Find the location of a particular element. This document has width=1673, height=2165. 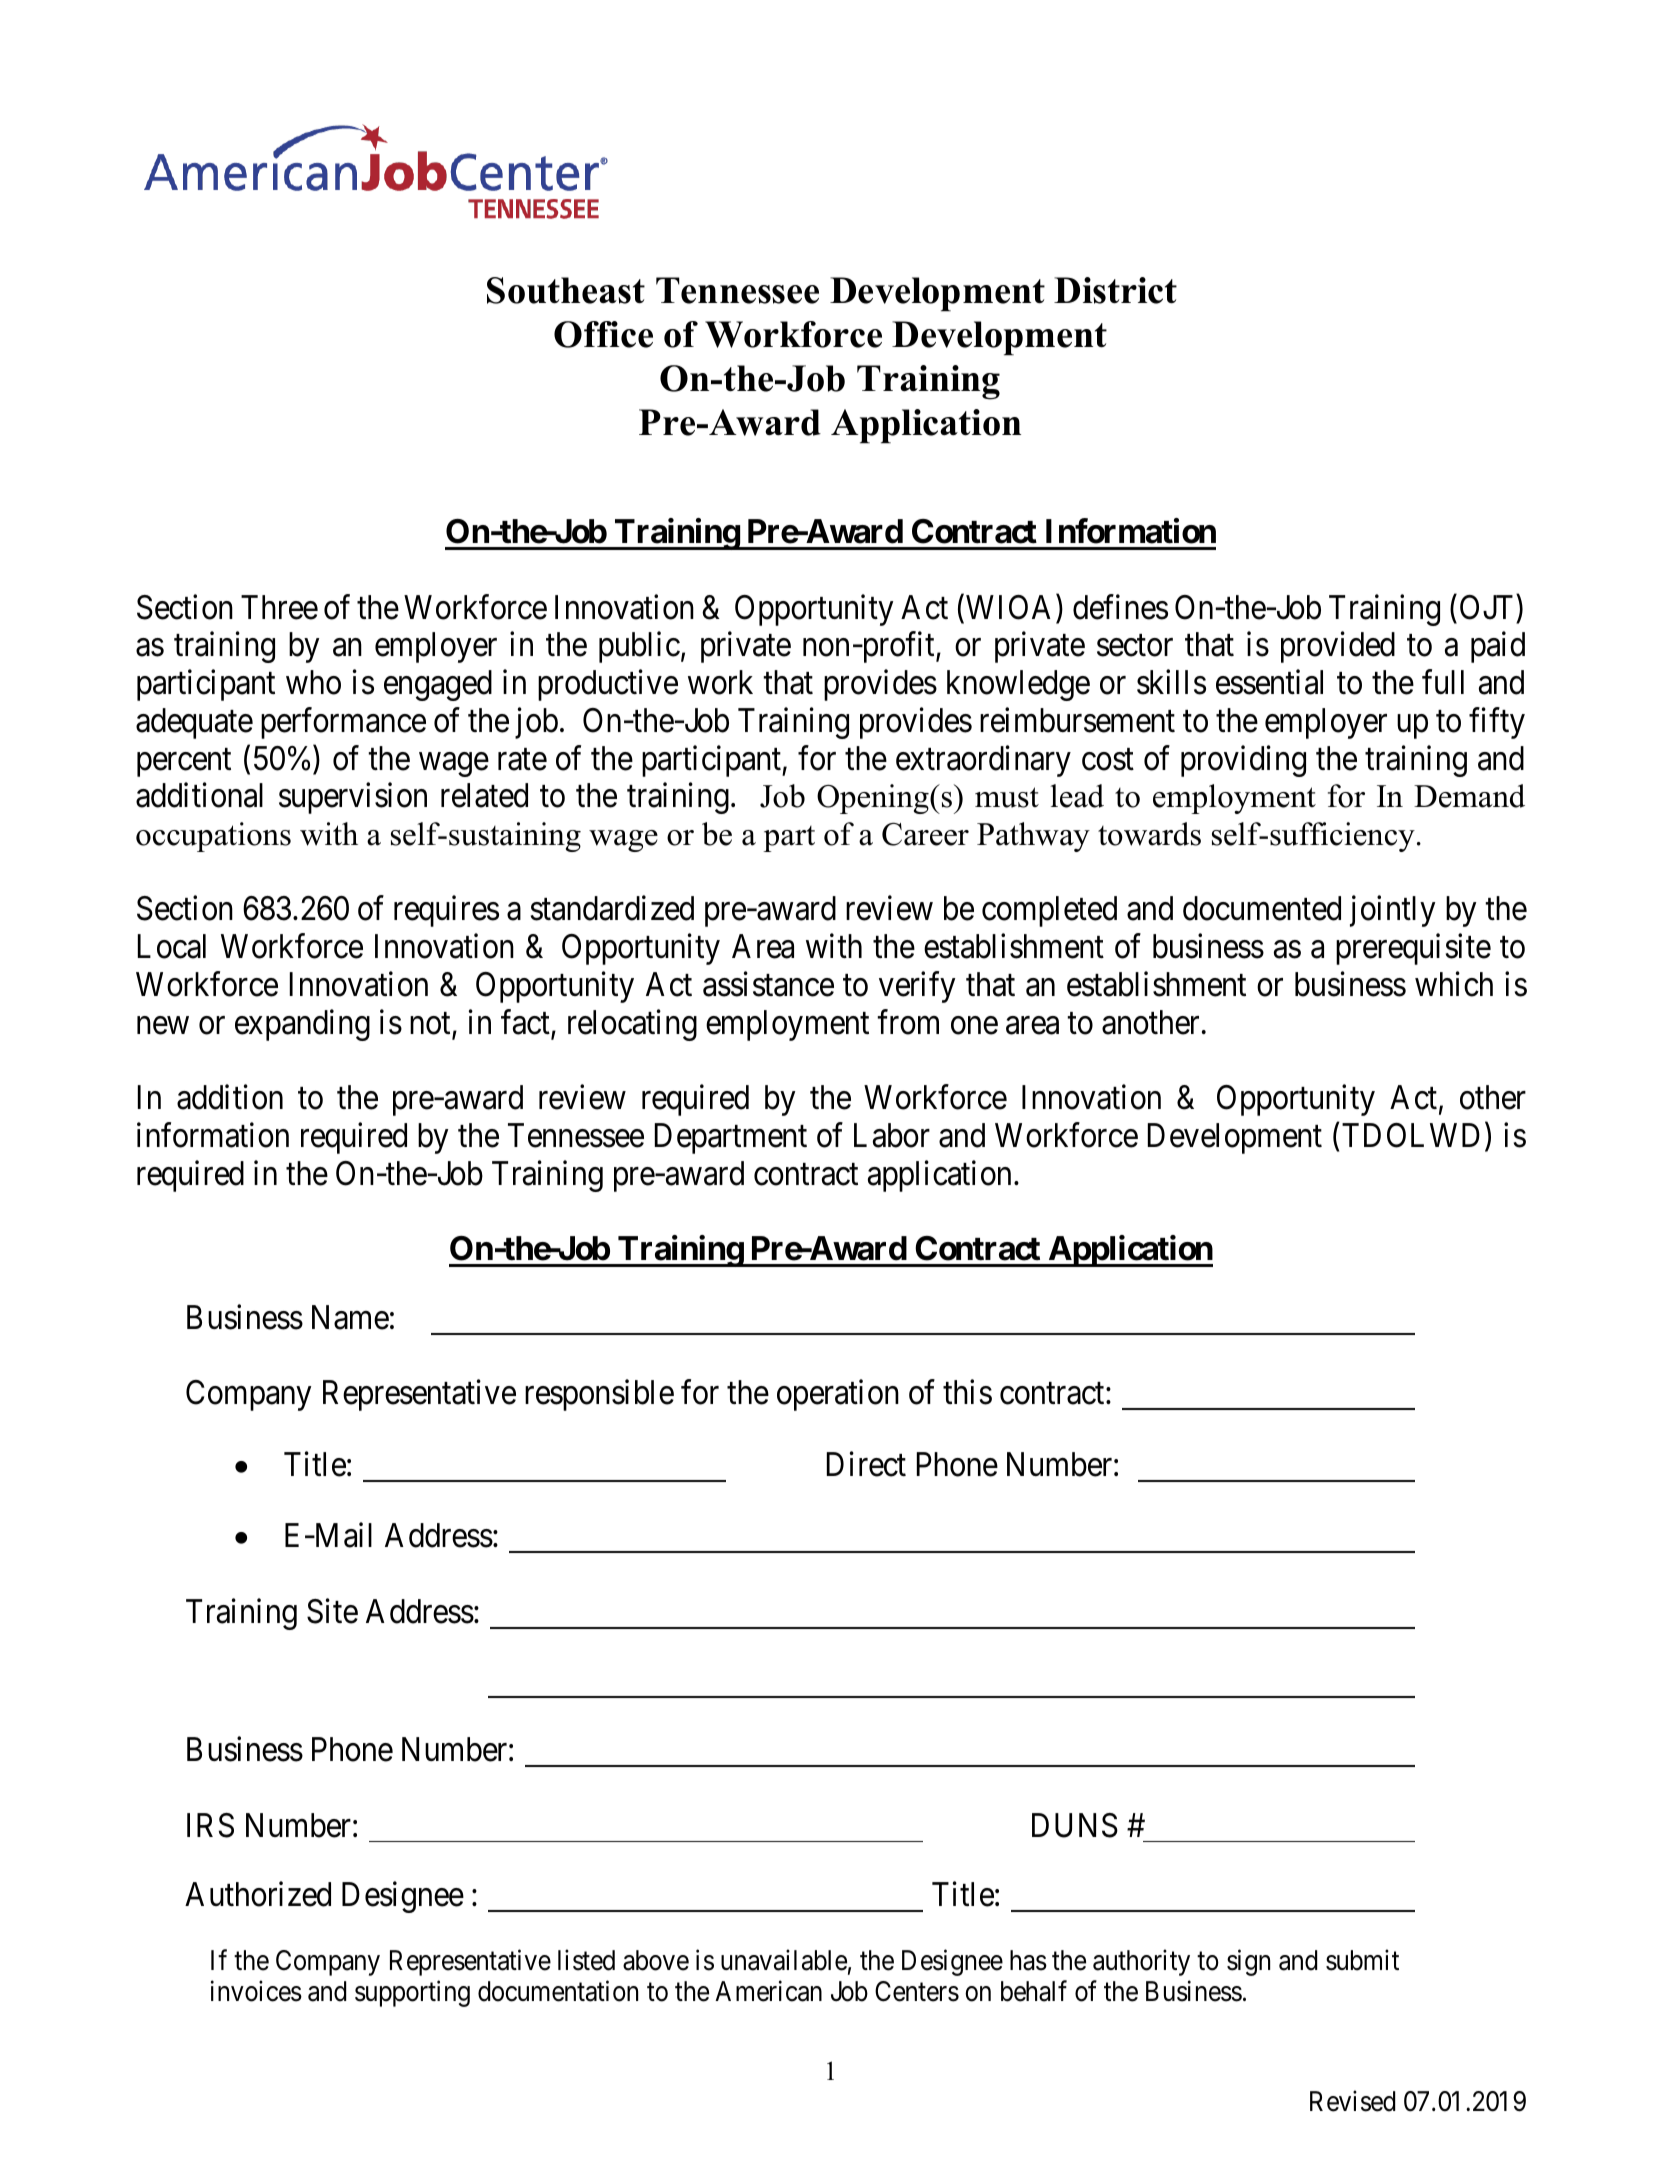

District is located at coordinates (1115, 290).
